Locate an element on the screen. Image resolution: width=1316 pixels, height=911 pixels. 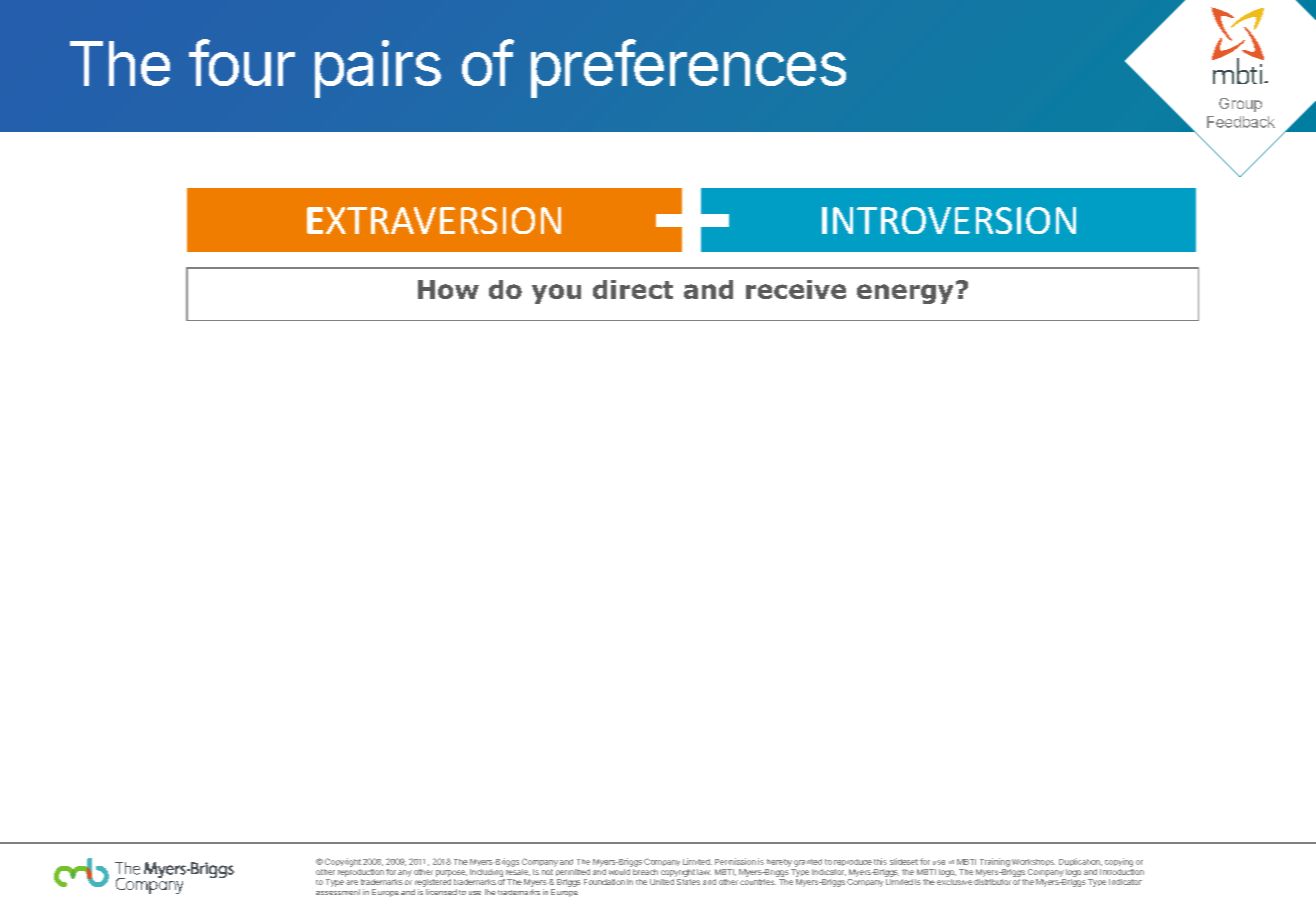
energy is located at coordinates (905, 294).
